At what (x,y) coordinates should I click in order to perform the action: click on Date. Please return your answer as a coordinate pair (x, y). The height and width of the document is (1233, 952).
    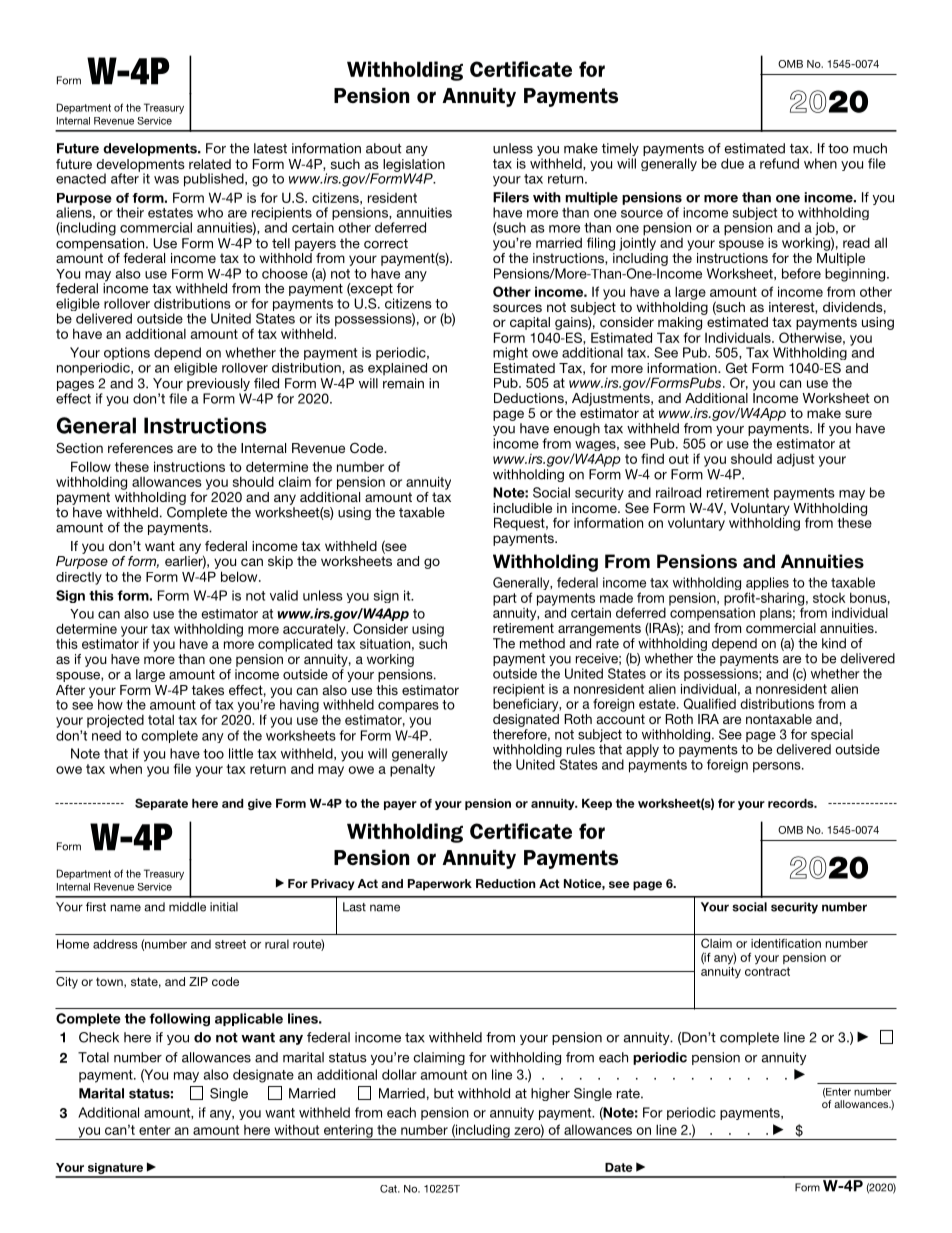
    Looking at the image, I should click on (619, 1167).
